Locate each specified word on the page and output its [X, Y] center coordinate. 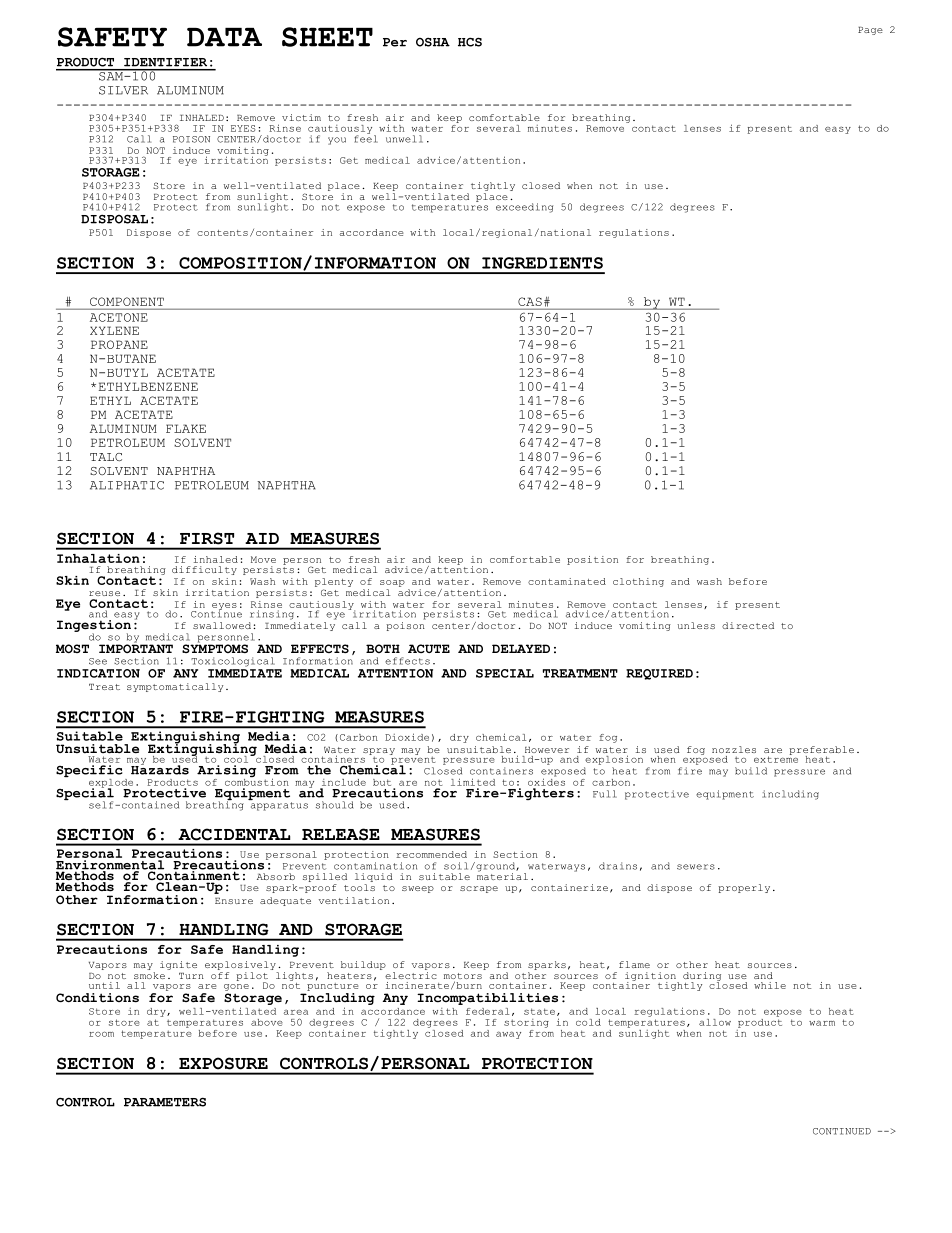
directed [748, 625]
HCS [470, 42]
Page [870, 31]
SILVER [123, 90]
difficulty [204, 570]
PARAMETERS [165, 1102]
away [508, 1035]
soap [392, 583]
